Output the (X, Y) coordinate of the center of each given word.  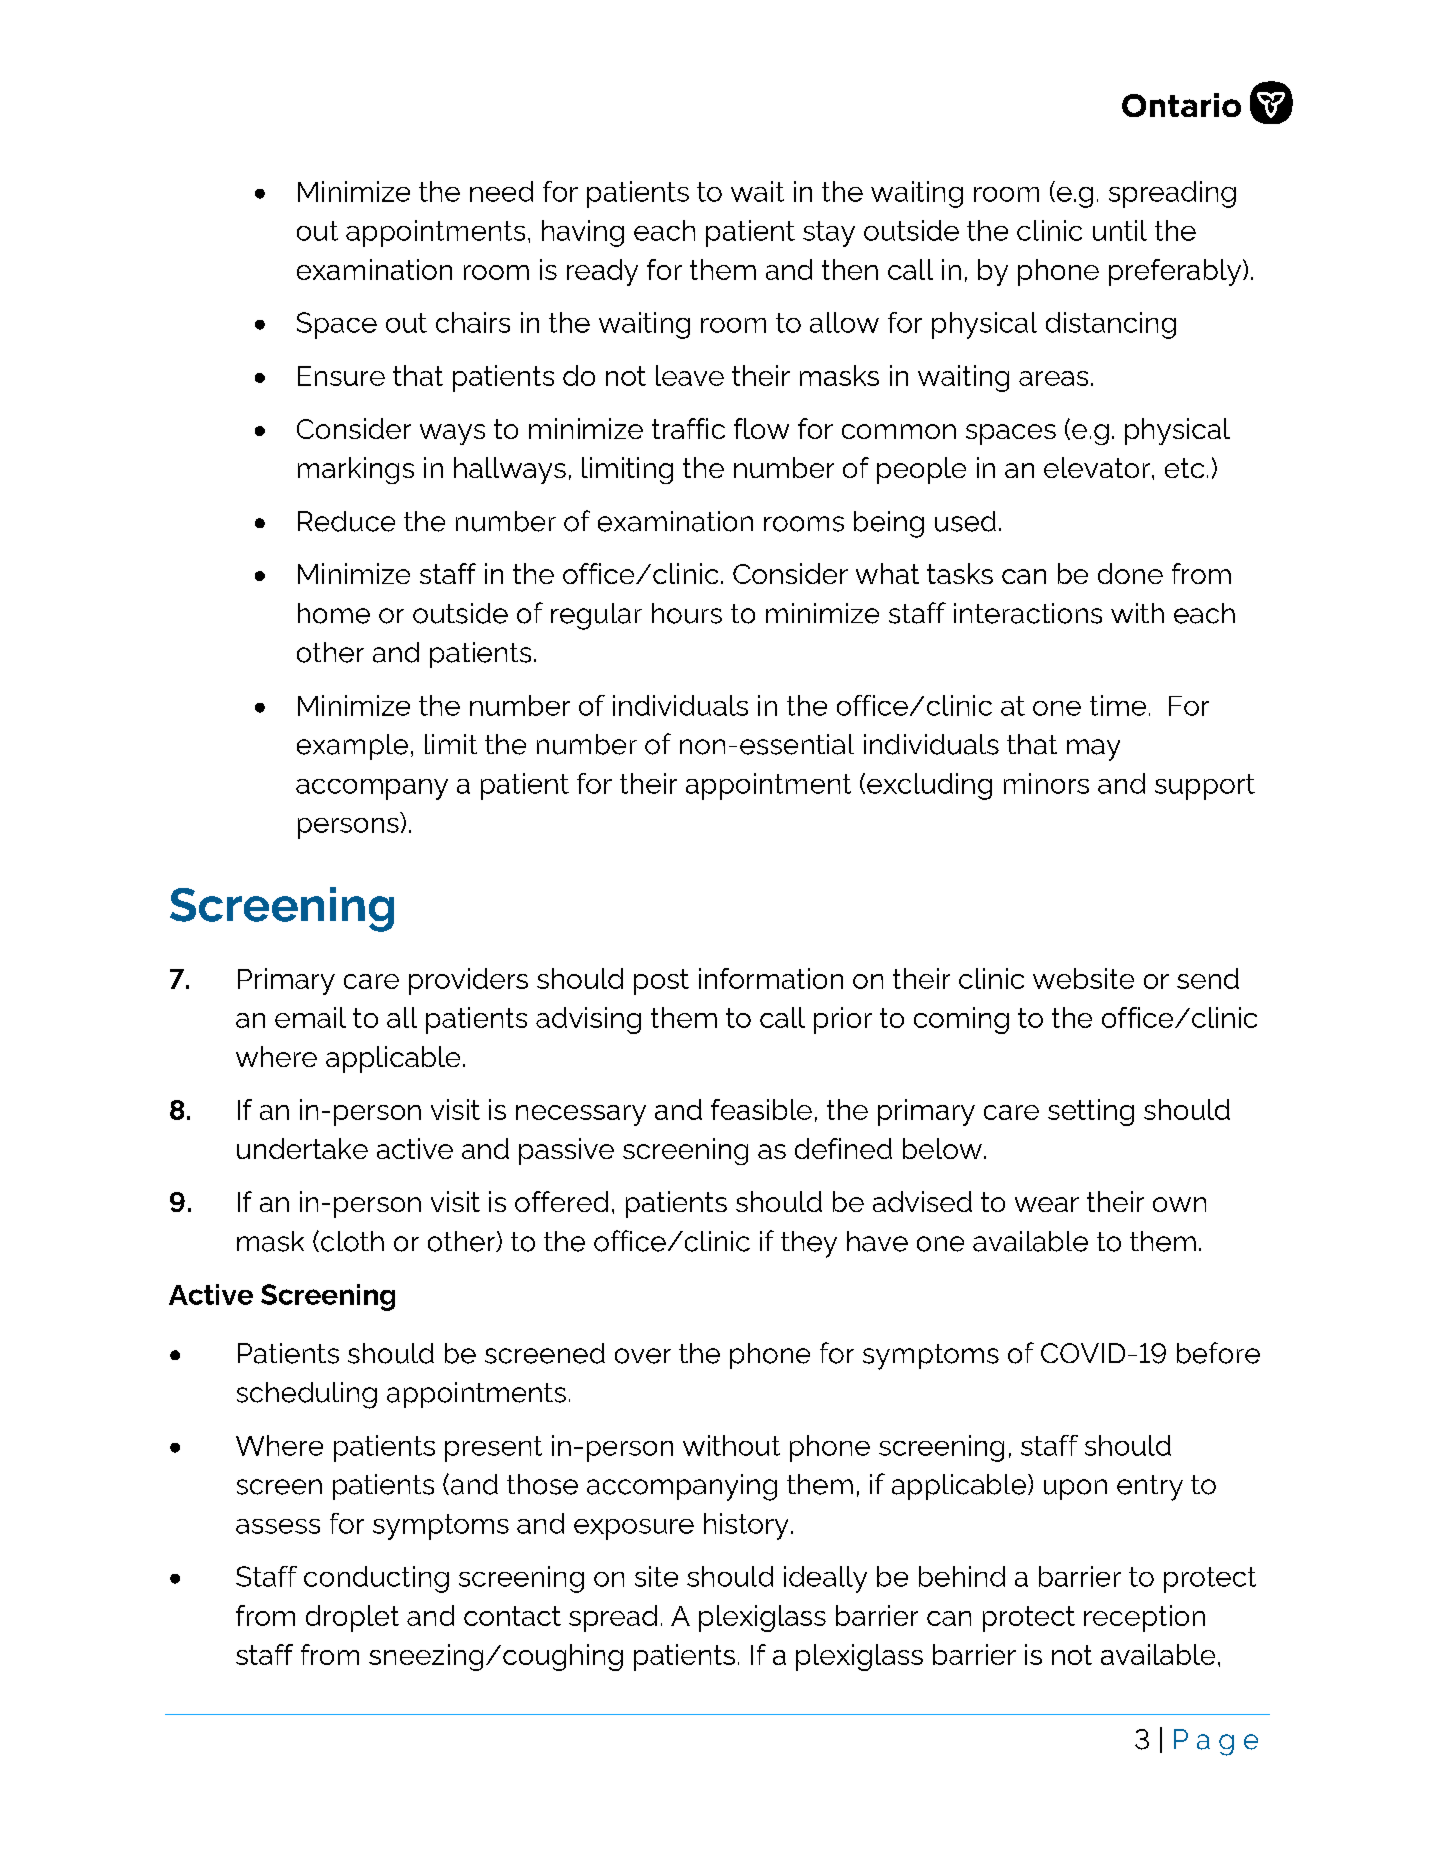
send (1208, 978)
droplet (352, 1618)
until (1120, 230)
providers (468, 981)
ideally (825, 1579)
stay (829, 234)
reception (1144, 1618)
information (771, 978)
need (501, 191)
